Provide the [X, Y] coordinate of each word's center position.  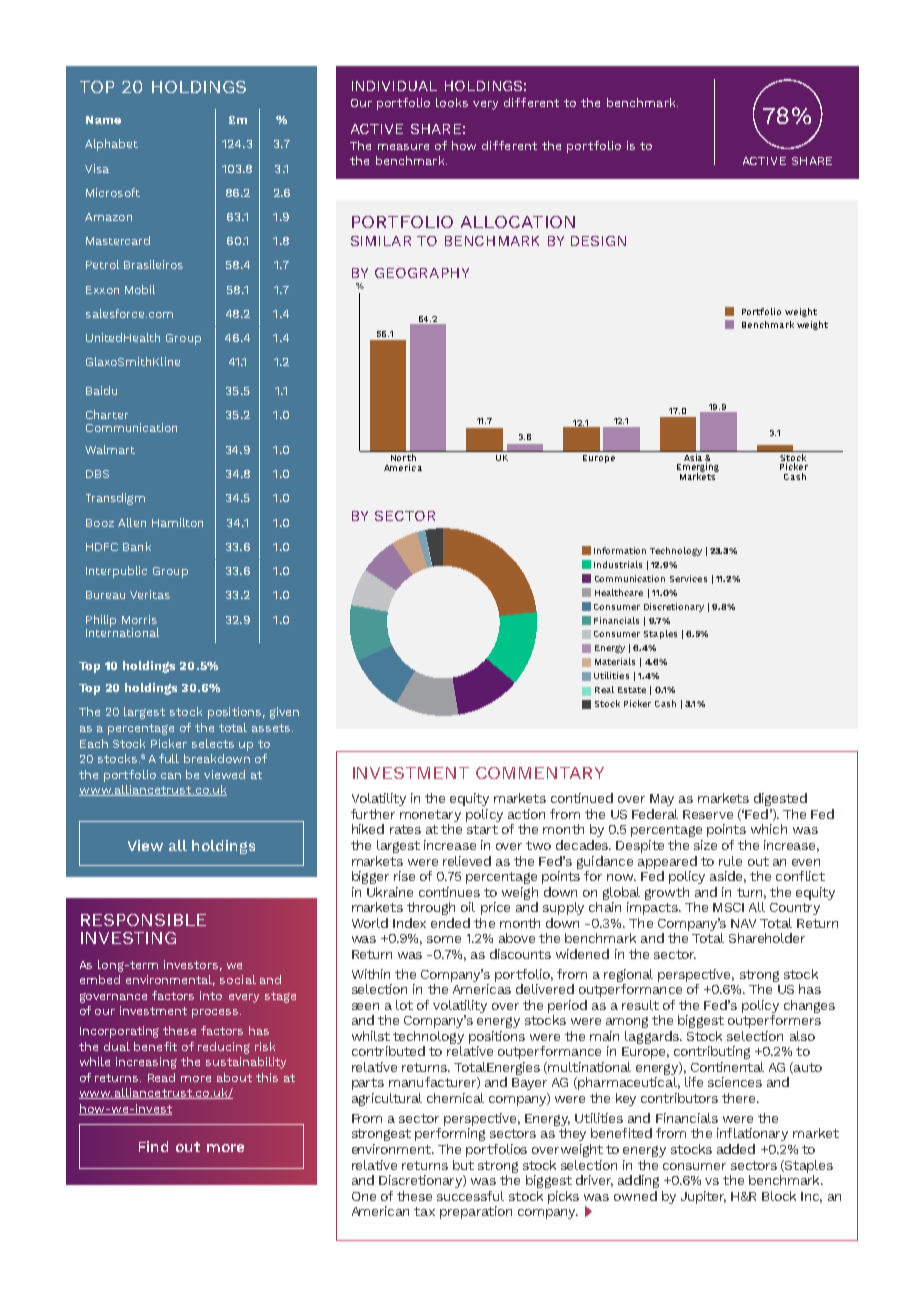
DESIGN [598, 241]
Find [153, 1146]
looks [452, 102]
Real [604, 689]
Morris [139, 619]
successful [470, 1196]
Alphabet [111, 145]
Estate [632, 690]
